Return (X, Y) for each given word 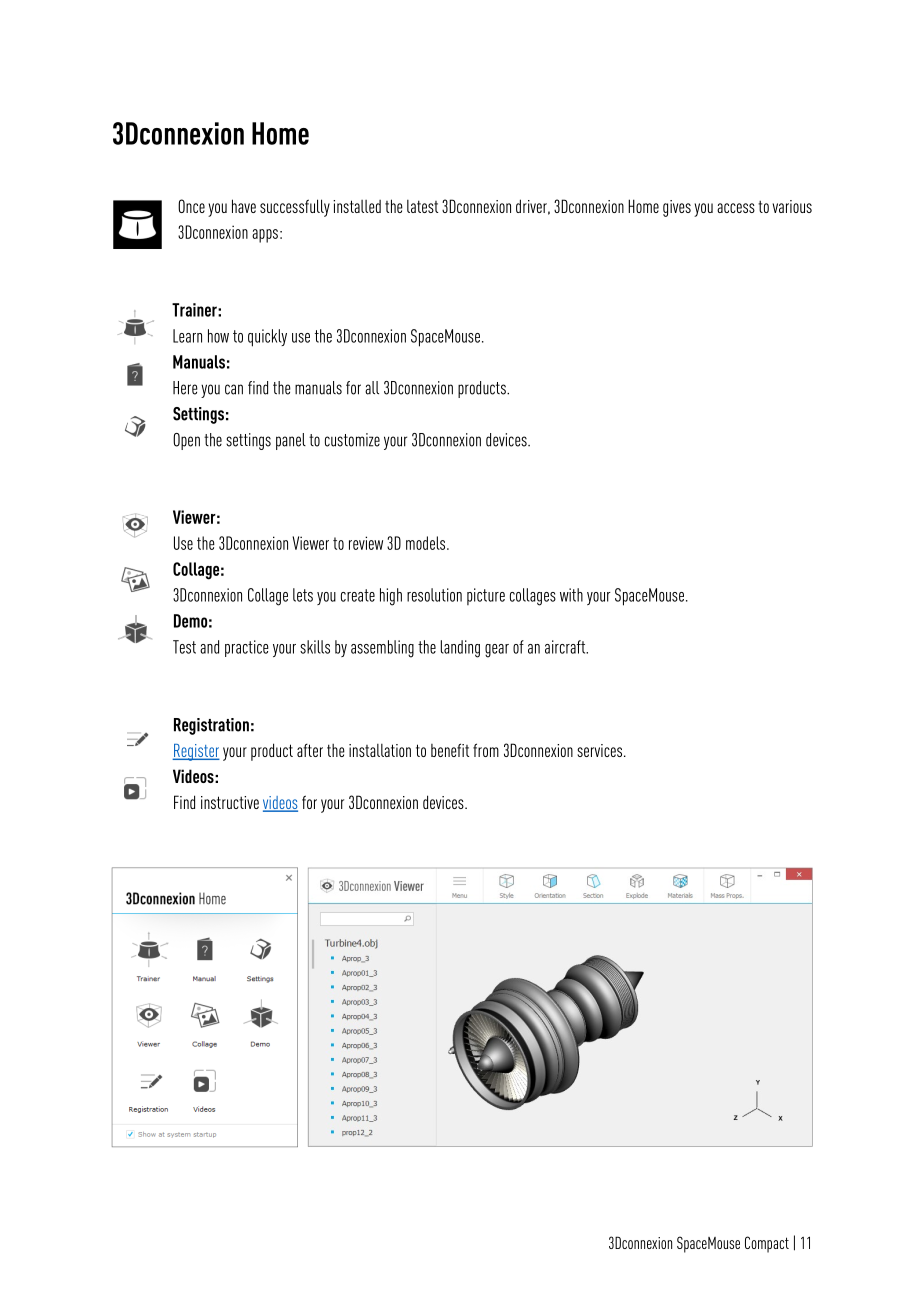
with (571, 595)
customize (352, 440)
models (427, 543)
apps (265, 236)
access (736, 208)
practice (247, 648)
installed (357, 206)
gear (497, 651)
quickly (267, 338)
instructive (230, 802)
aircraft (566, 647)
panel (291, 441)
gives (677, 208)
